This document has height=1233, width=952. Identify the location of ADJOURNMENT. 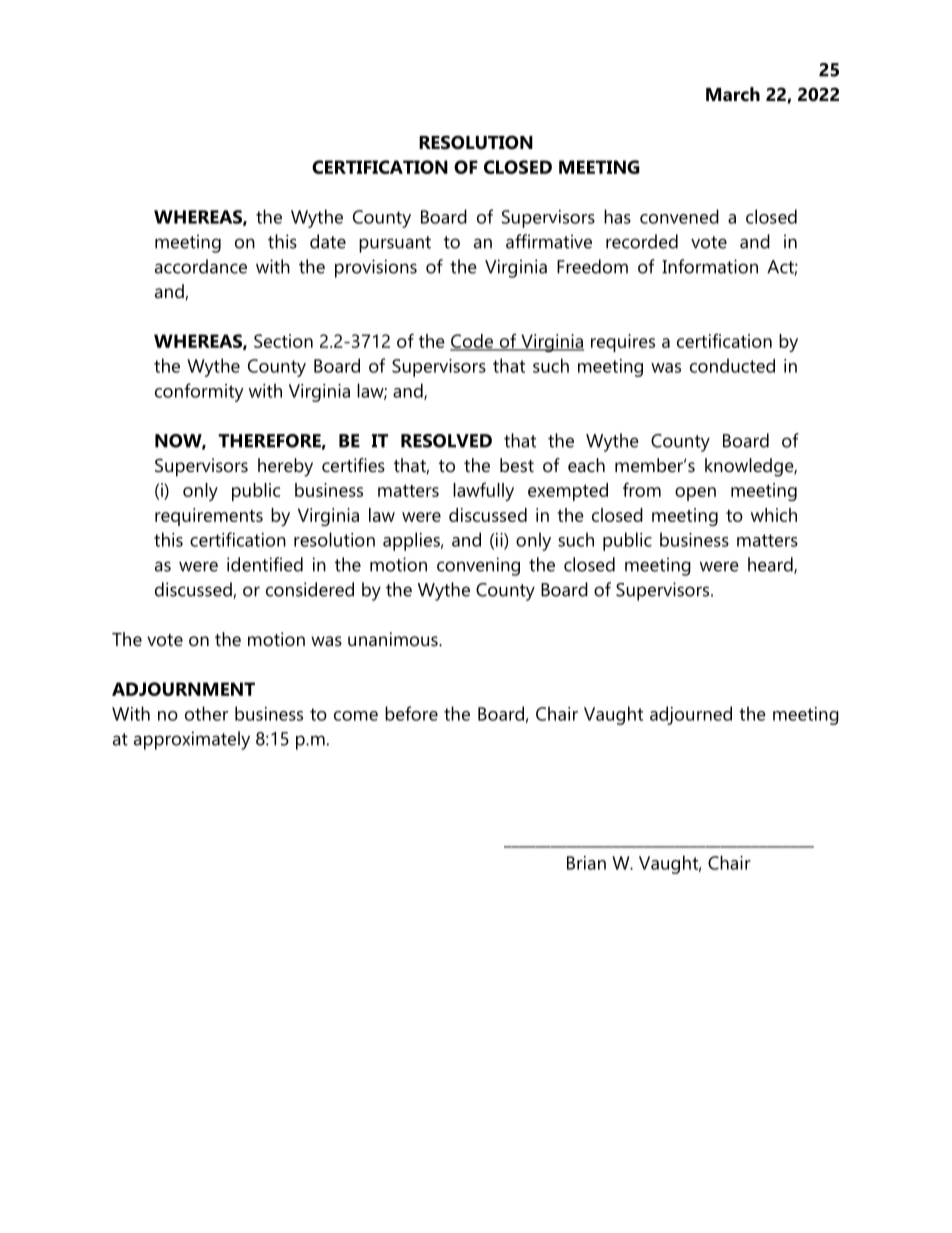
(183, 689).
